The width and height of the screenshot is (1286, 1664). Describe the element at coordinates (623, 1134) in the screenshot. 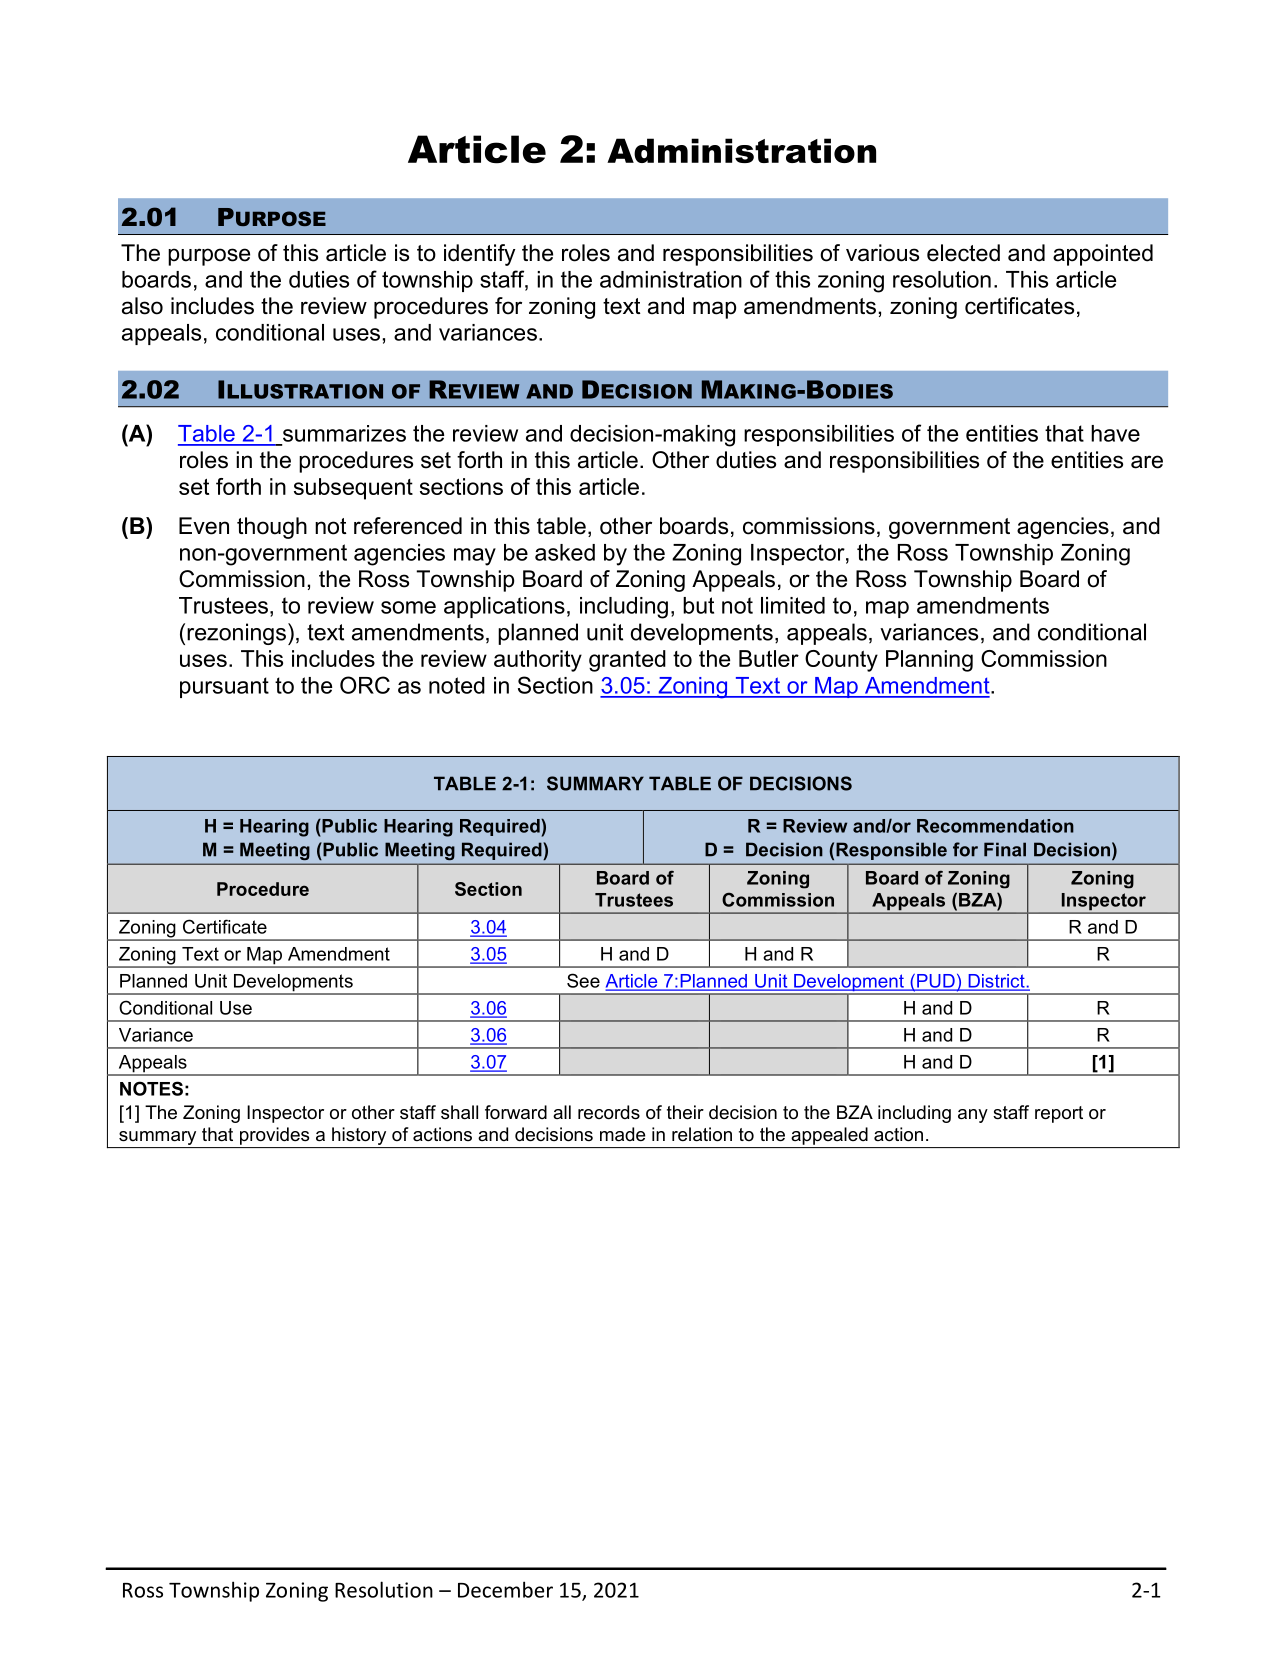

I see `made` at that location.
